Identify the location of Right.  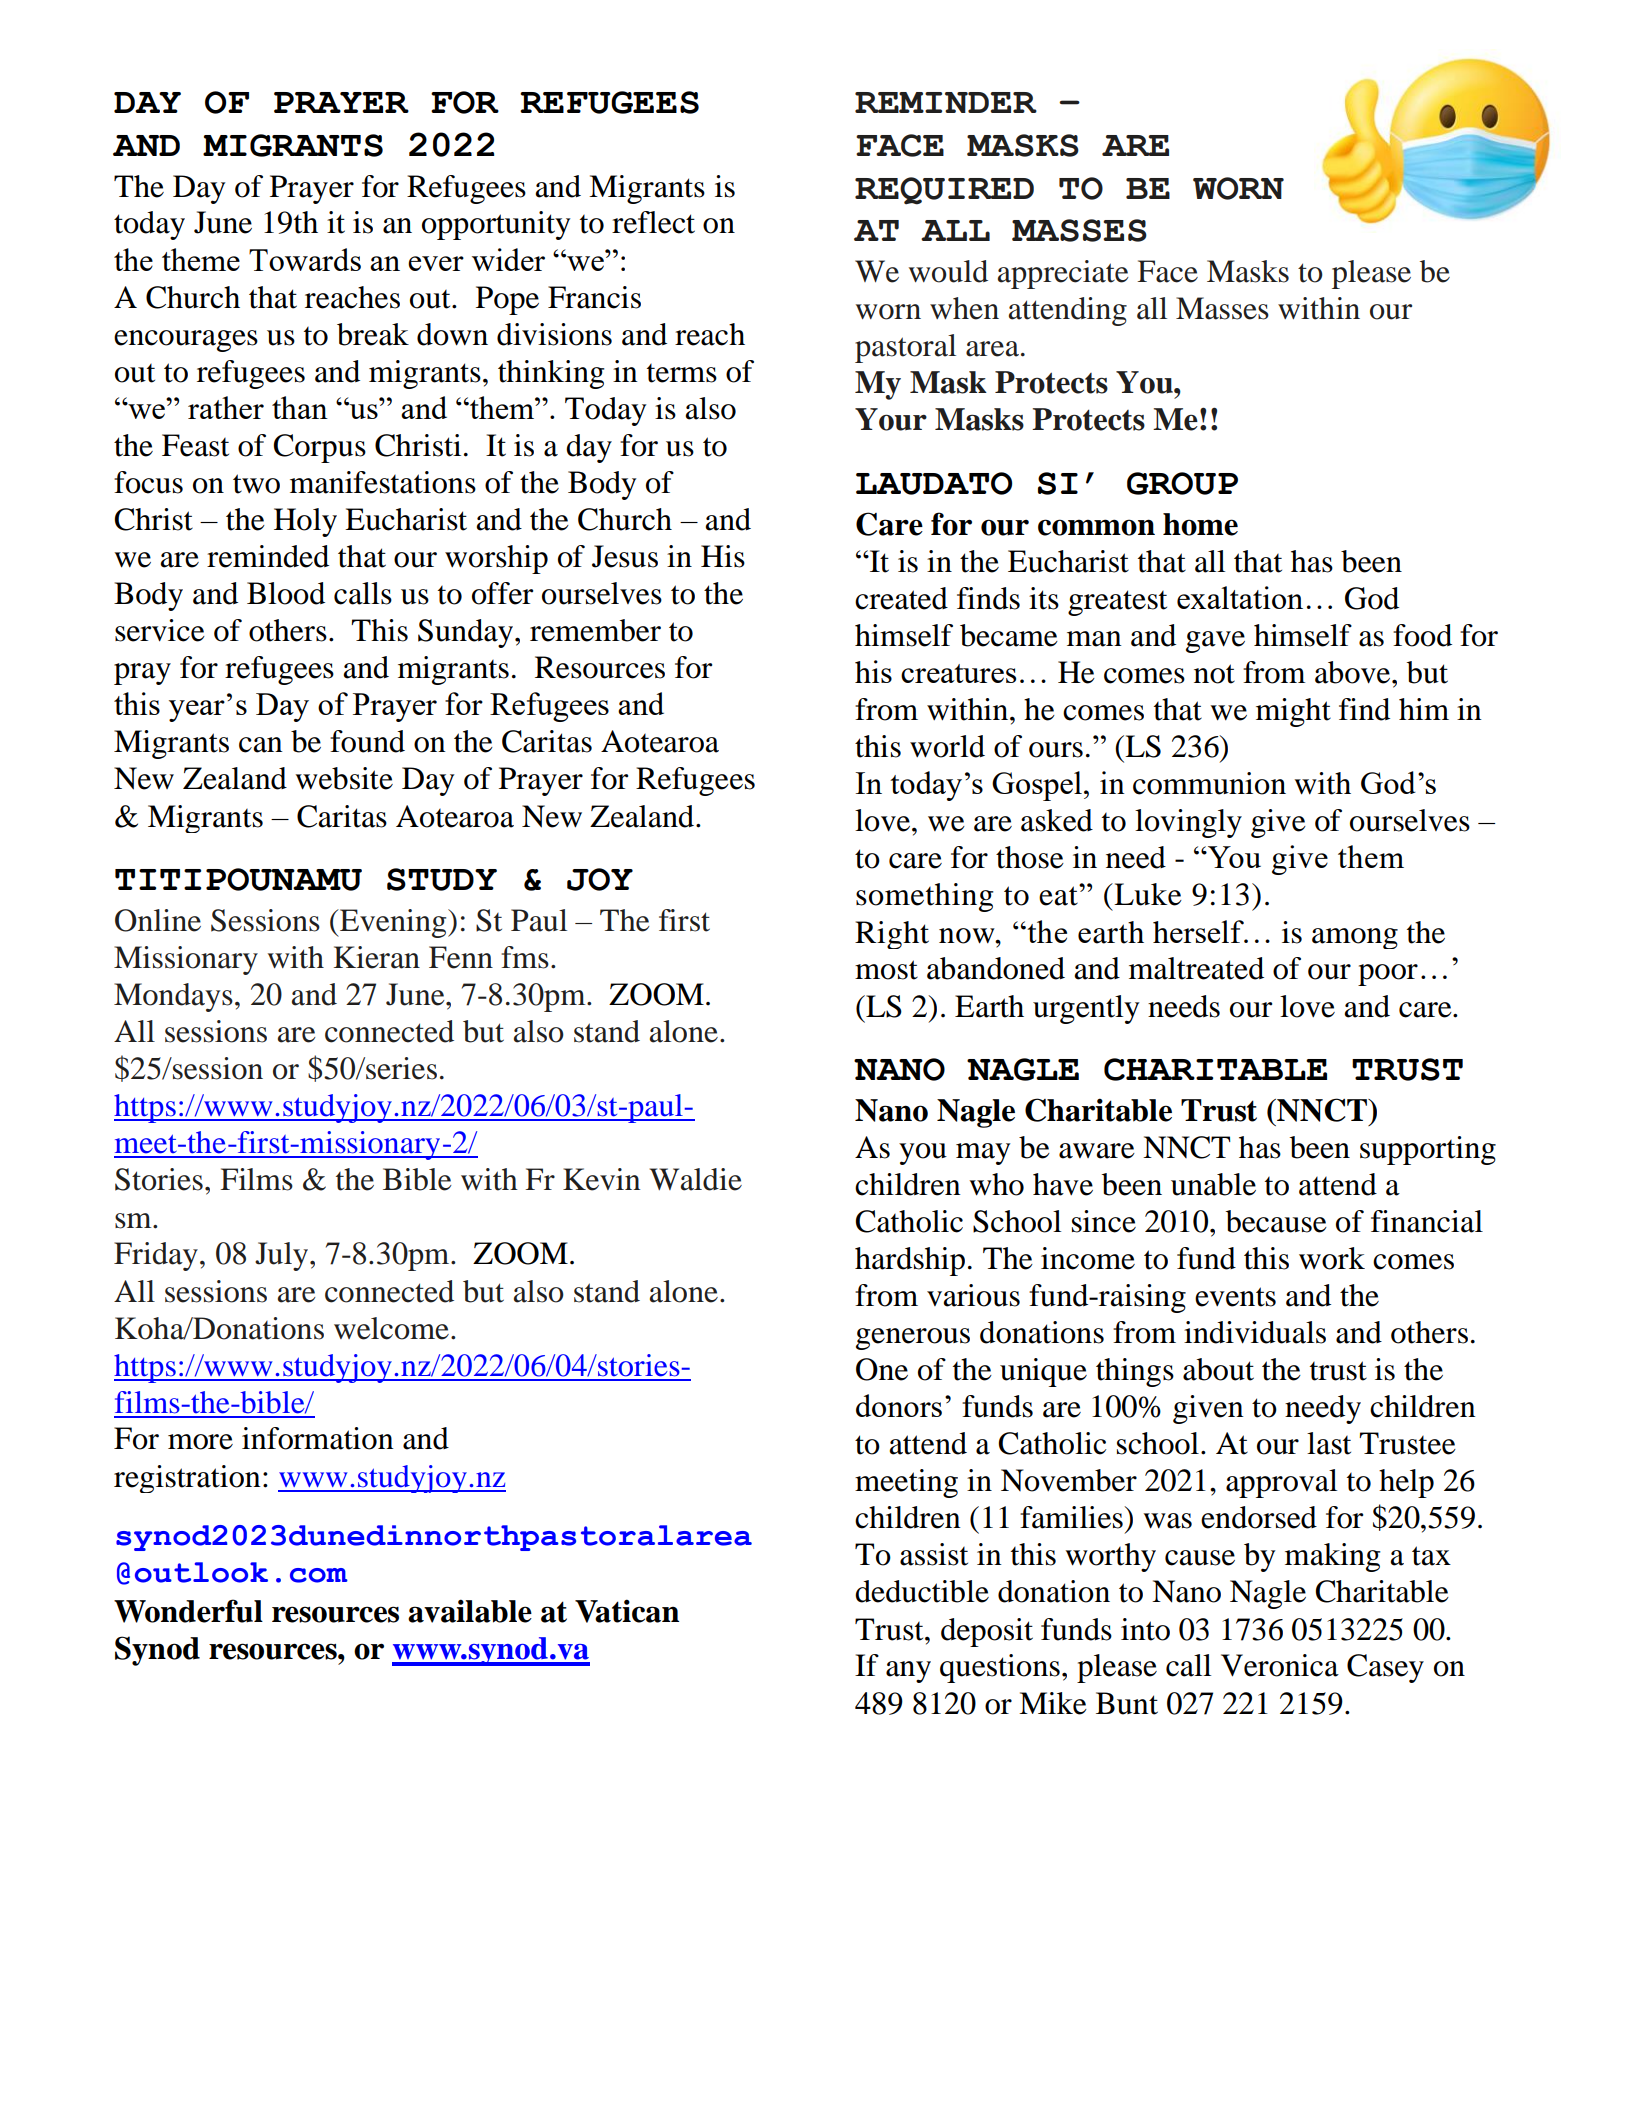
(892, 935).
